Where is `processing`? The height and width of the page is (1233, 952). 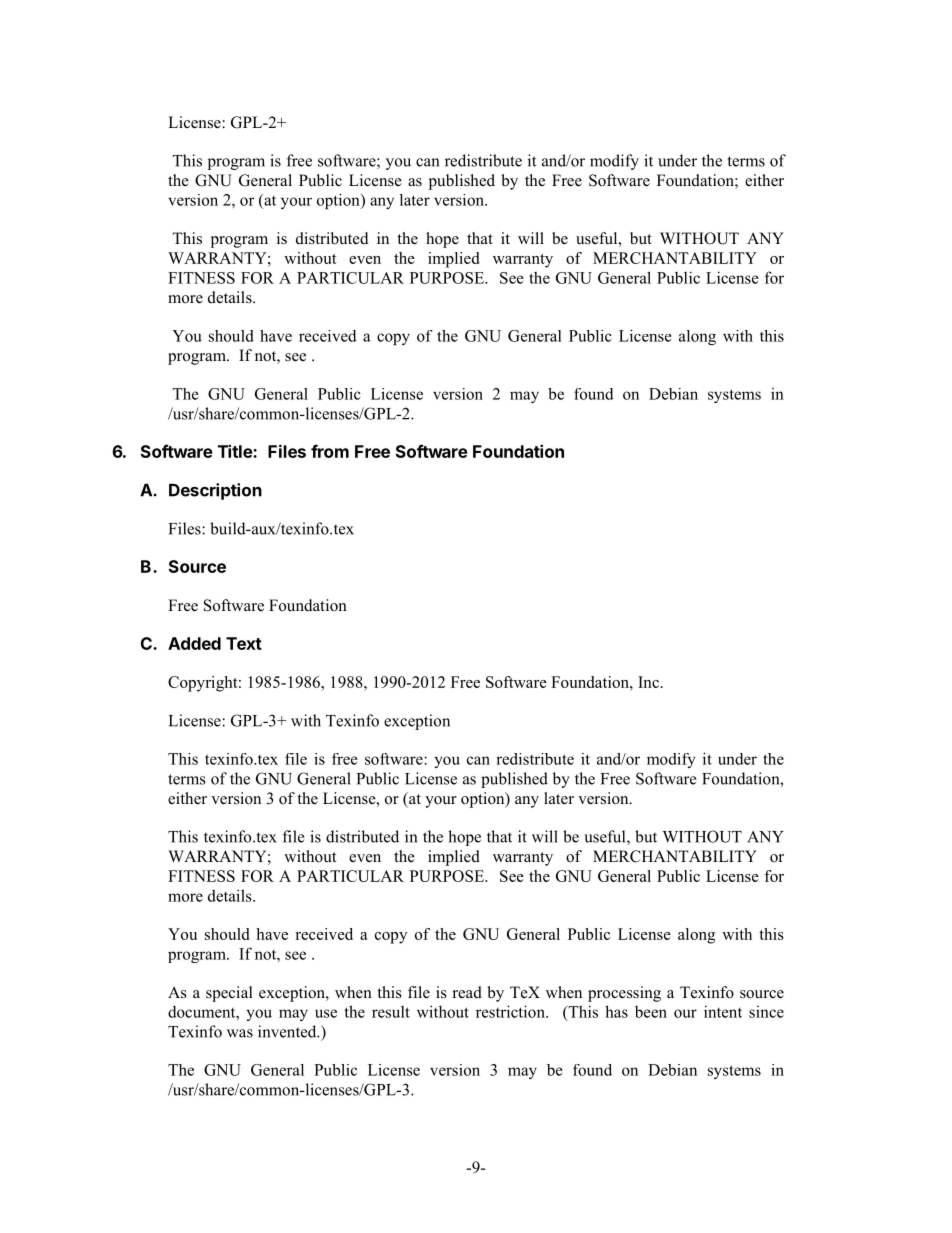
processing is located at coordinates (624, 994).
